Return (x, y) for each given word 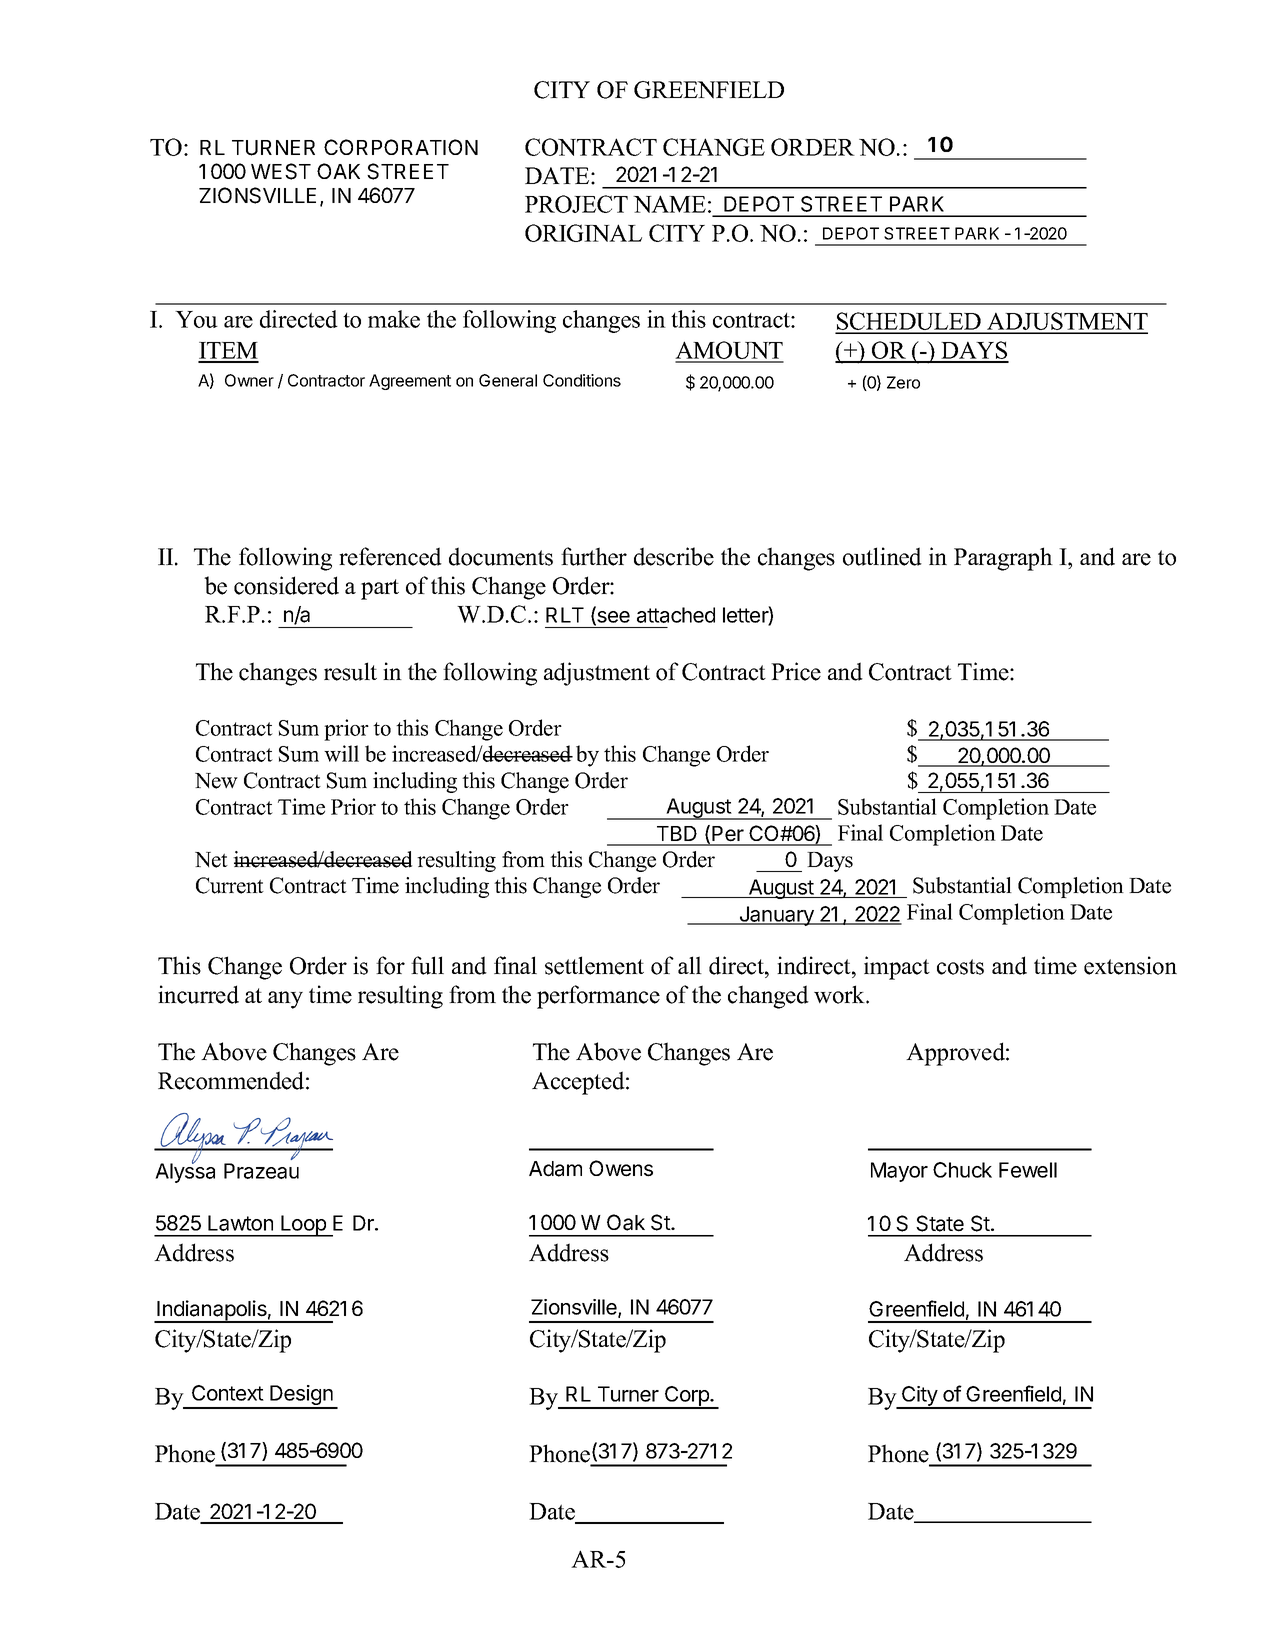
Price (796, 671)
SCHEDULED (909, 322)
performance (598, 997)
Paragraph (1003, 559)
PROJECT (576, 204)
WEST (281, 171)
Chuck (962, 1170)
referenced (390, 556)
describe (674, 556)
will (341, 753)
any (285, 1000)
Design (301, 1396)
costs (960, 967)
